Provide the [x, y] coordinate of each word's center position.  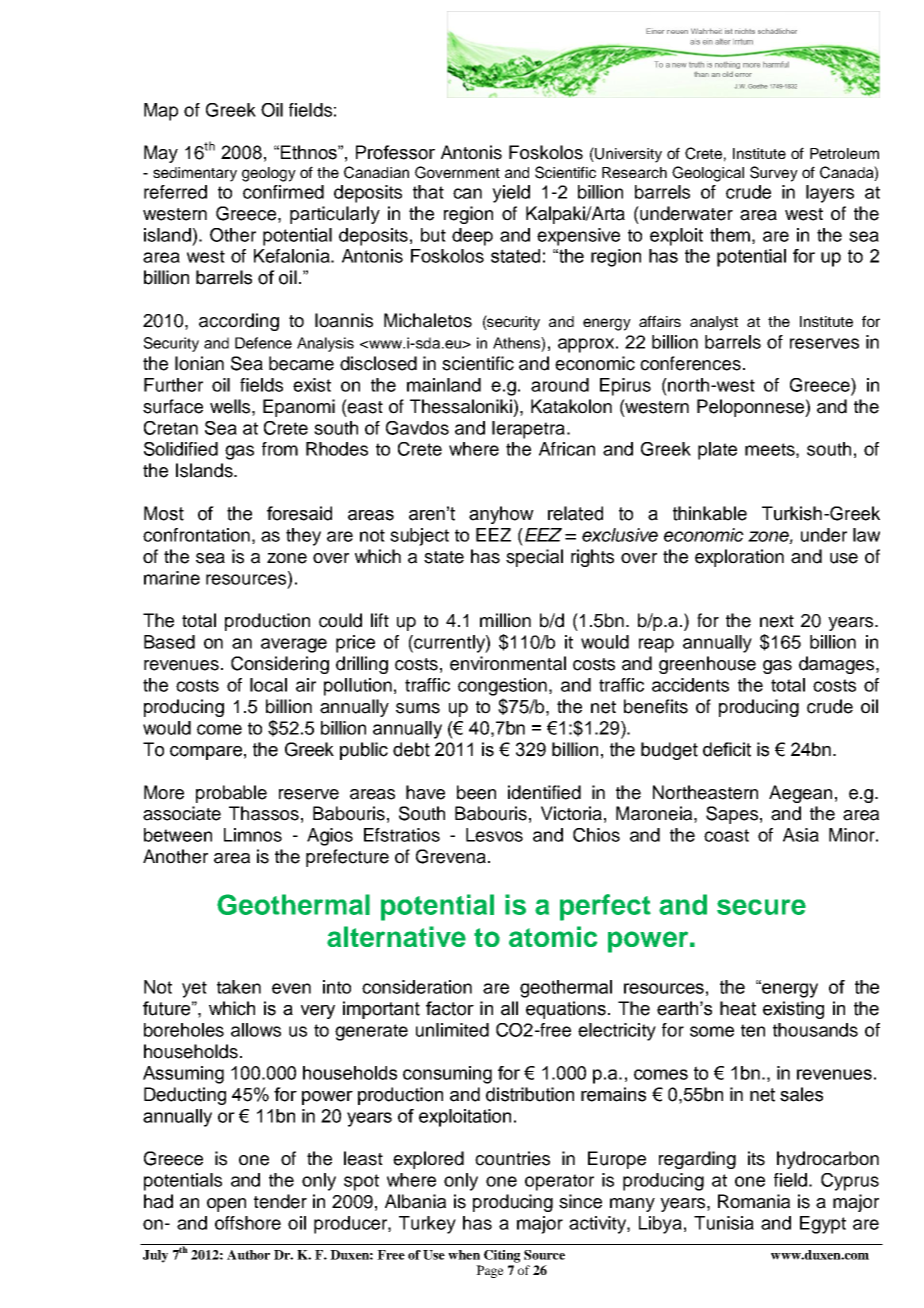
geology [269, 174]
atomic [553, 936]
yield [511, 194]
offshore [248, 1223]
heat [738, 1008]
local [268, 685]
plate [717, 451]
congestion [502, 687]
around [560, 385]
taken [239, 987]
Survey [774, 174]
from [280, 449]
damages [838, 665]
